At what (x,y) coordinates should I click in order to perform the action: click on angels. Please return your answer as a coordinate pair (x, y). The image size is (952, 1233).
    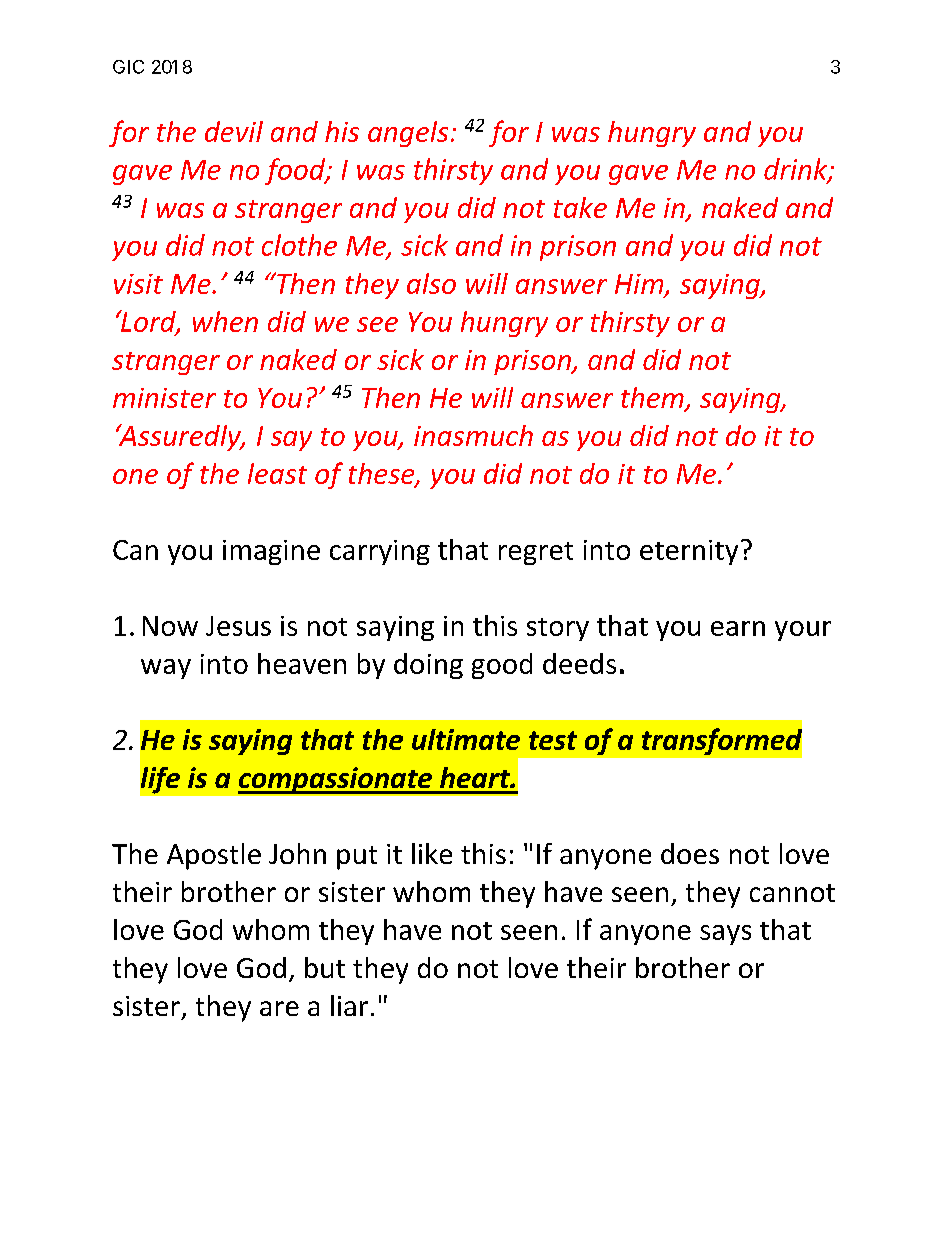
    Looking at the image, I should click on (408, 134).
